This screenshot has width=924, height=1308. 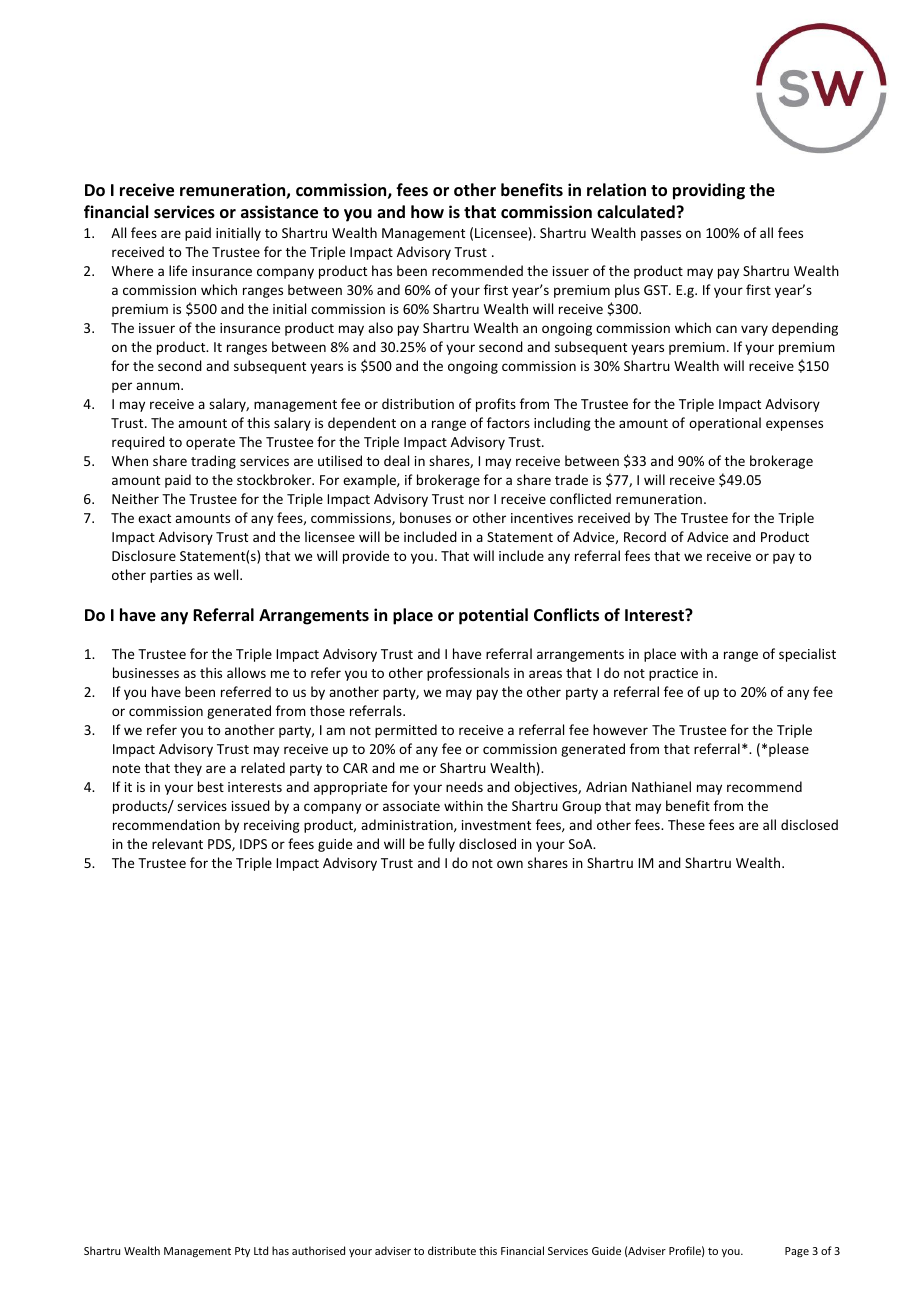 What do you see at coordinates (496, 405) in the screenshot?
I see `profits` at bounding box center [496, 405].
